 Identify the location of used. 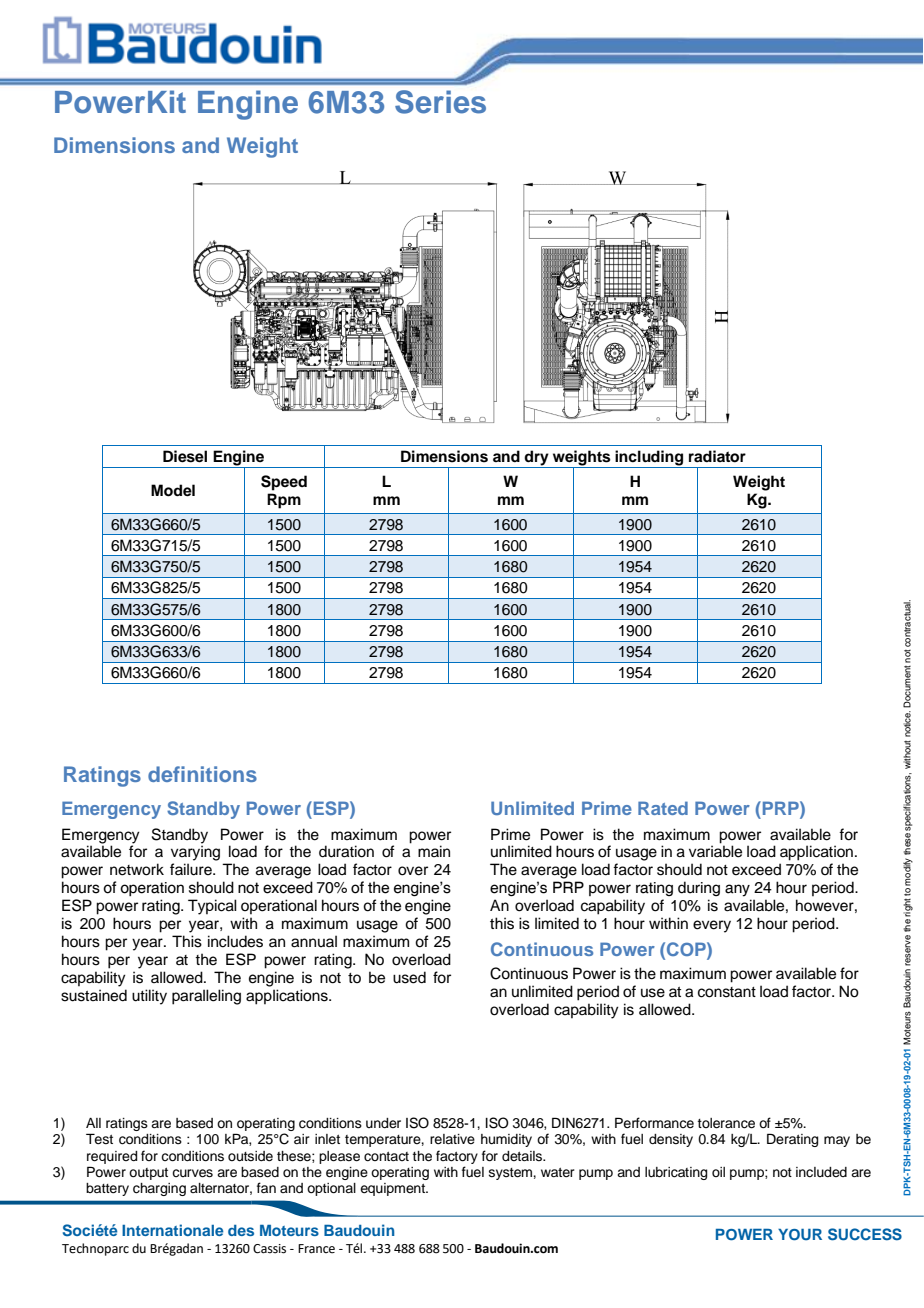
(409, 977).
